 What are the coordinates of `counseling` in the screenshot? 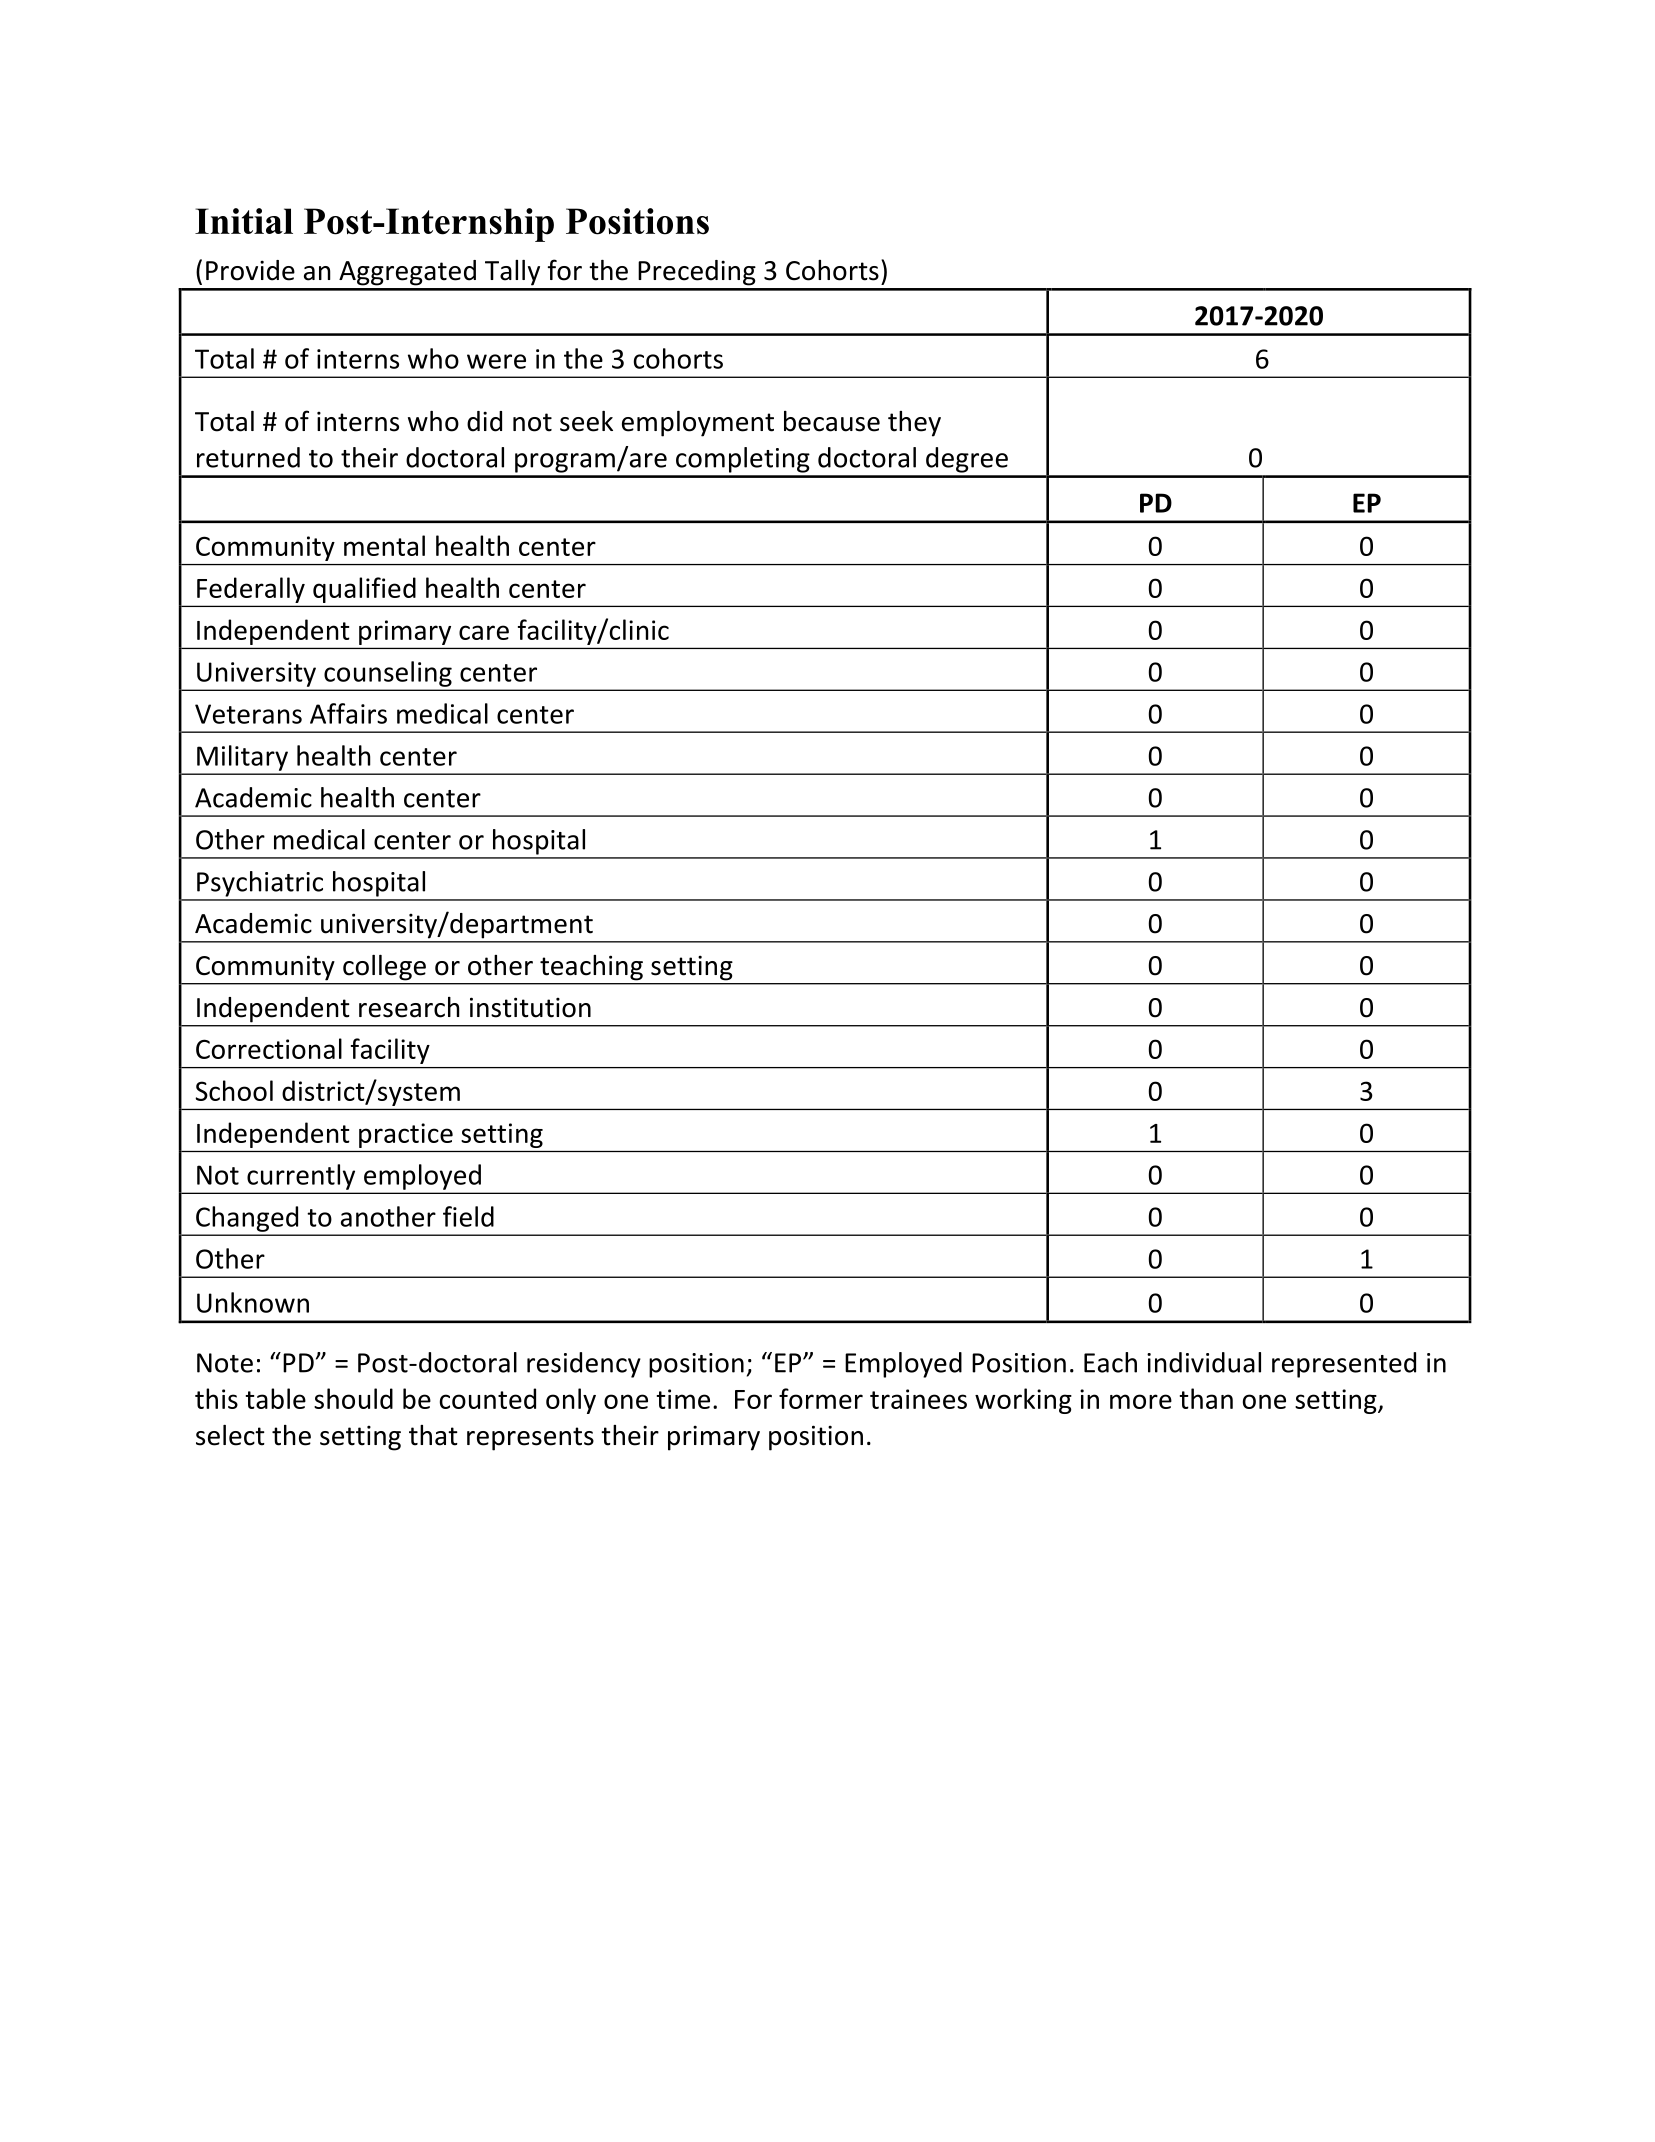 It's located at (388, 674).
